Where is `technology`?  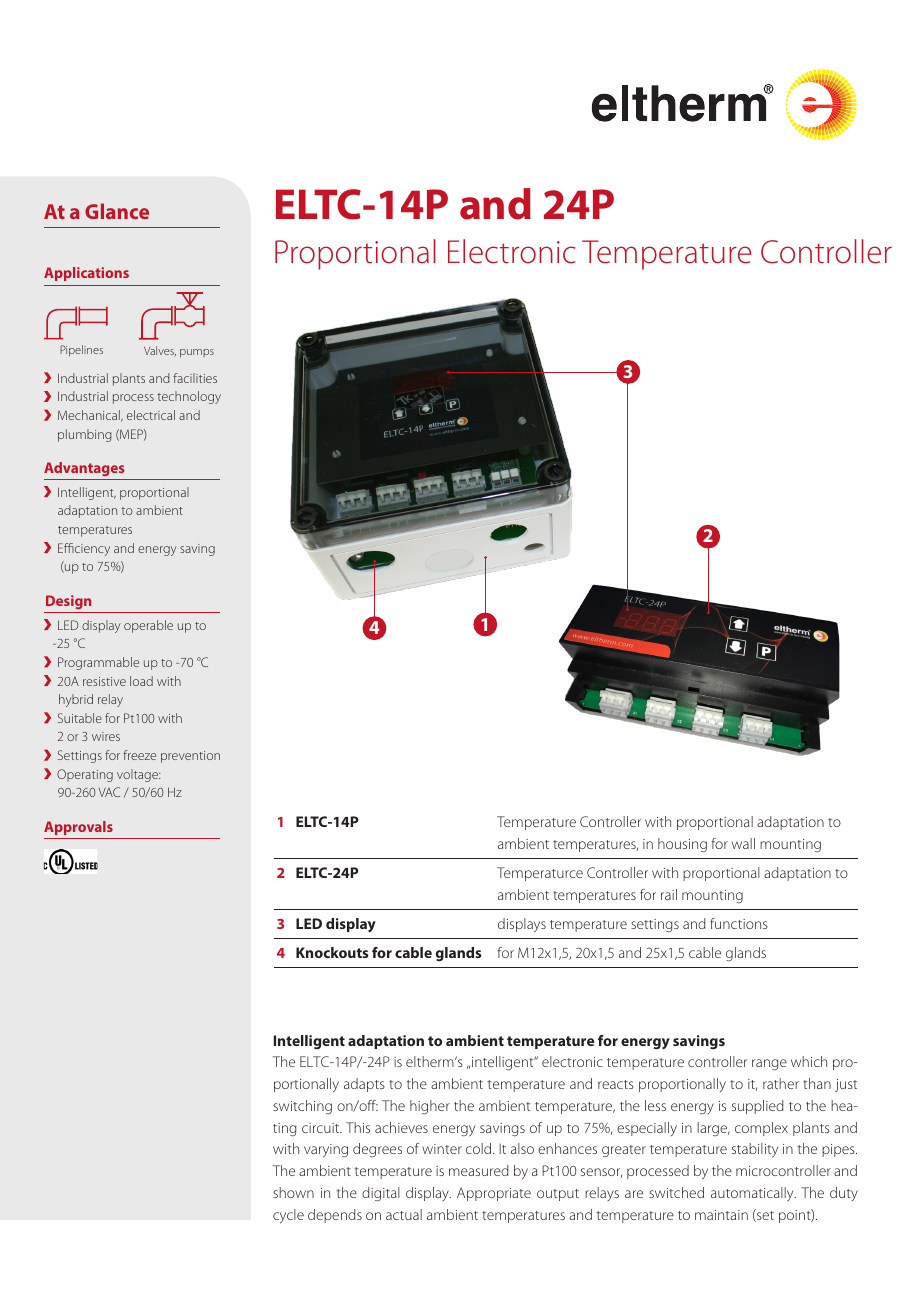 technology is located at coordinates (189, 397).
